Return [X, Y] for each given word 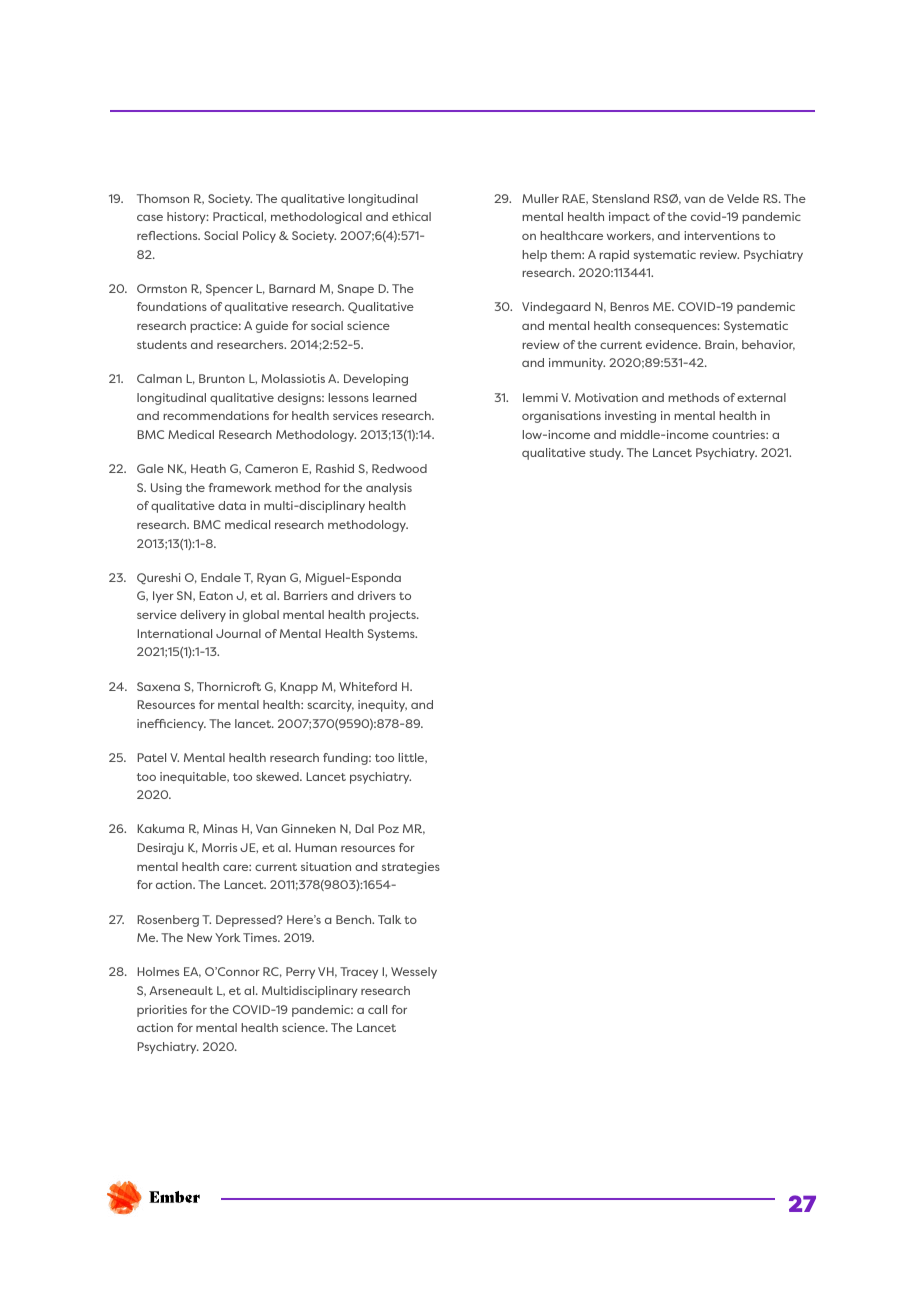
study [606, 454]
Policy [259, 237]
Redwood [399, 468]
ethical [411, 216]
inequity [382, 706]
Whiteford [368, 686]
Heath [208, 468]
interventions [722, 235]
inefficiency [171, 725]
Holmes [158, 971]
